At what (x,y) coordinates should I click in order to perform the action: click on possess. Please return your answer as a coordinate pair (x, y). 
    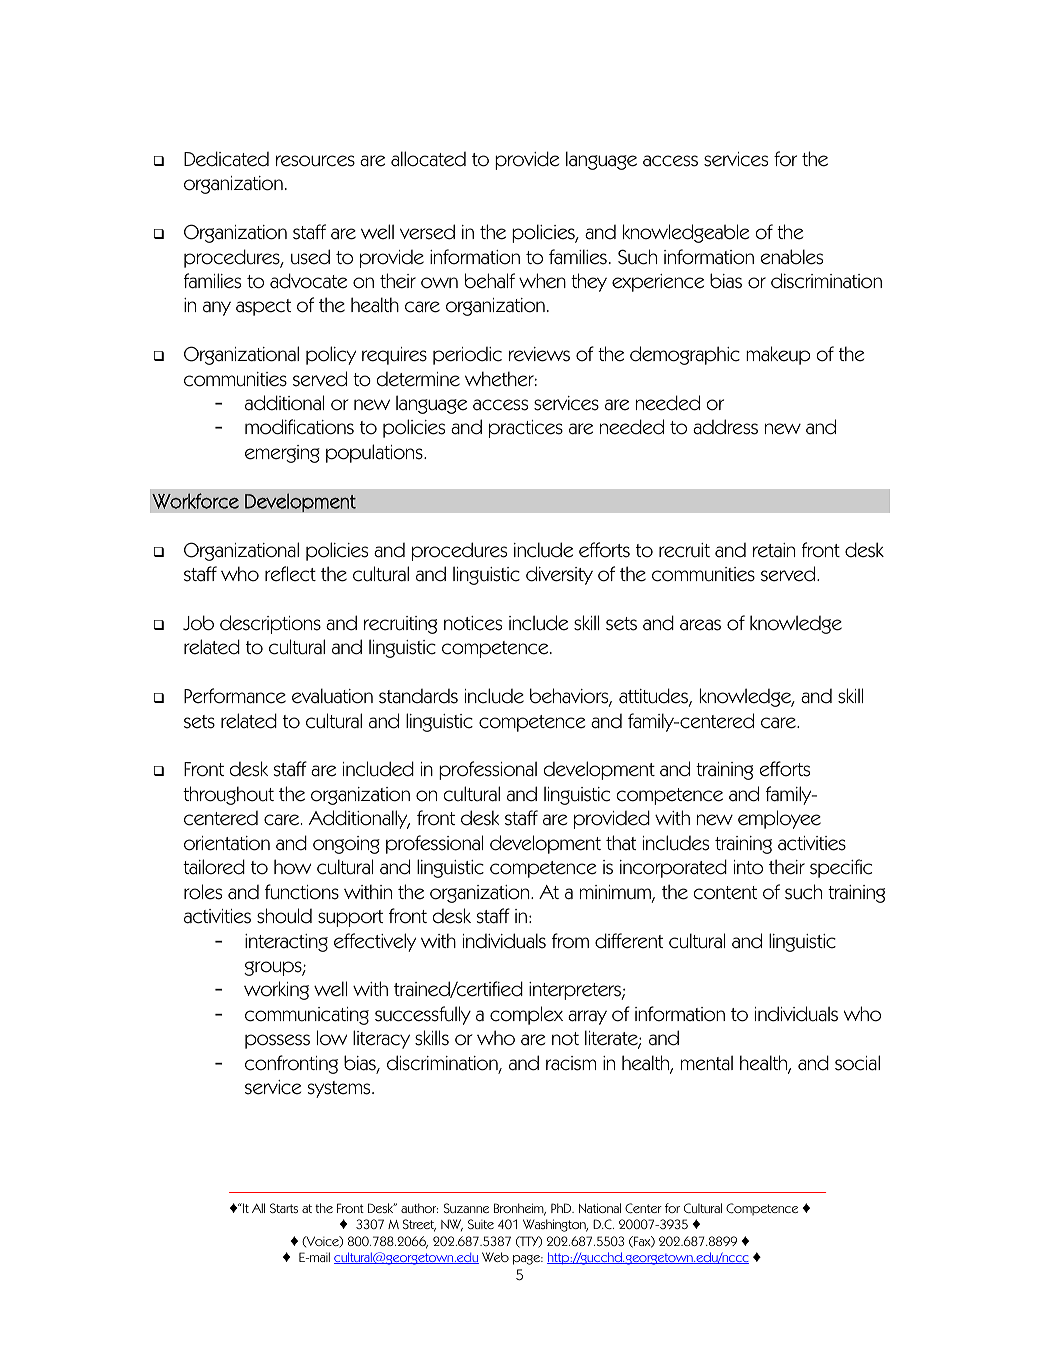
    Looking at the image, I should click on (277, 1041).
